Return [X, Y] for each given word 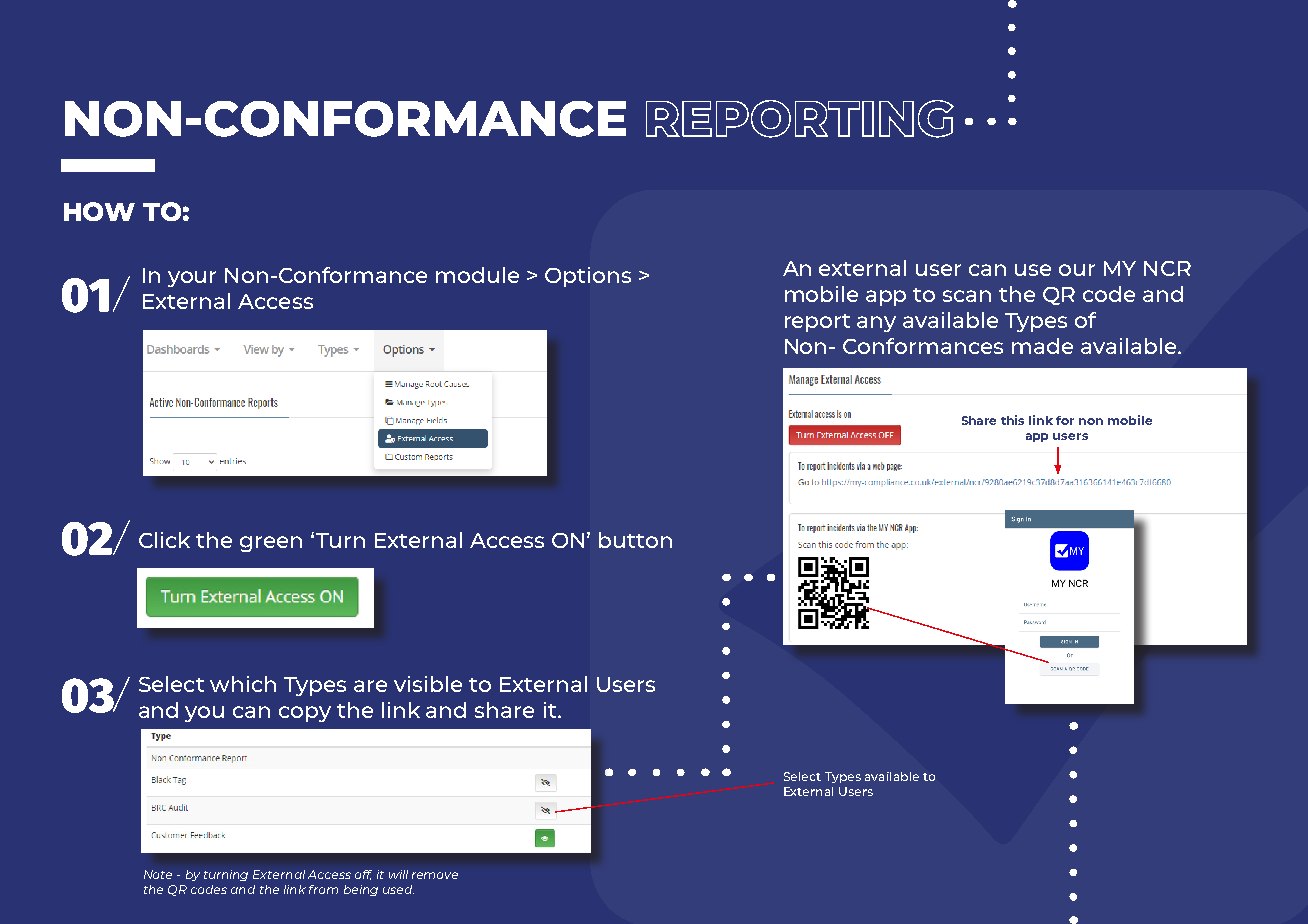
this [1012, 420]
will [398, 874]
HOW [99, 211]
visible [428, 684]
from [323, 889]
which [243, 684]
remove [435, 875]
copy [305, 714]
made [1042, 346]
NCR [1167, 268]
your [192, 279]
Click [164, 540]
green [271, 544]
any [876, 324]
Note [158, 874]
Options [588, 277]
